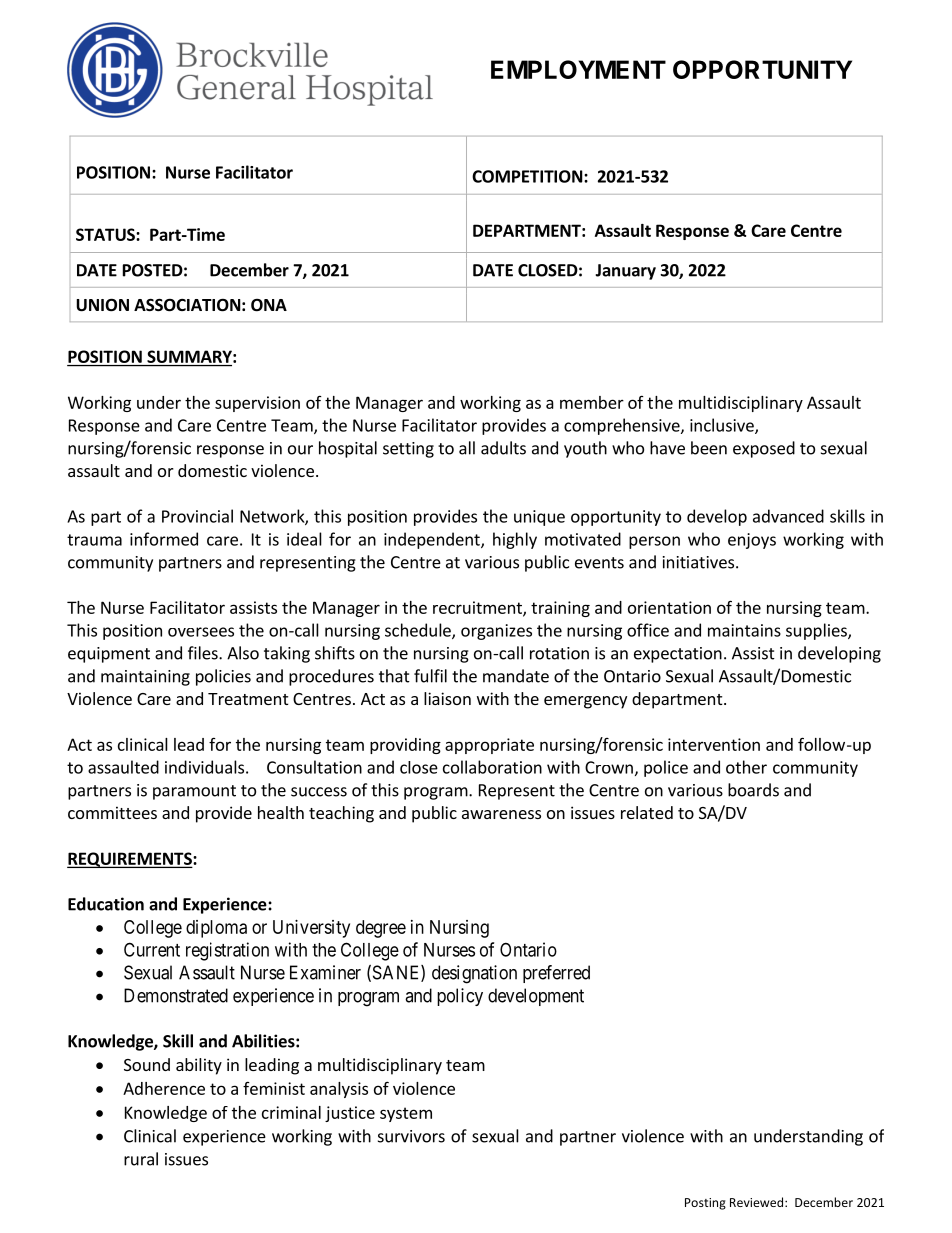 Image resolution: width=952 pixels, height=1233 pixels. I want to click on Provincial, so click(197, 516).
